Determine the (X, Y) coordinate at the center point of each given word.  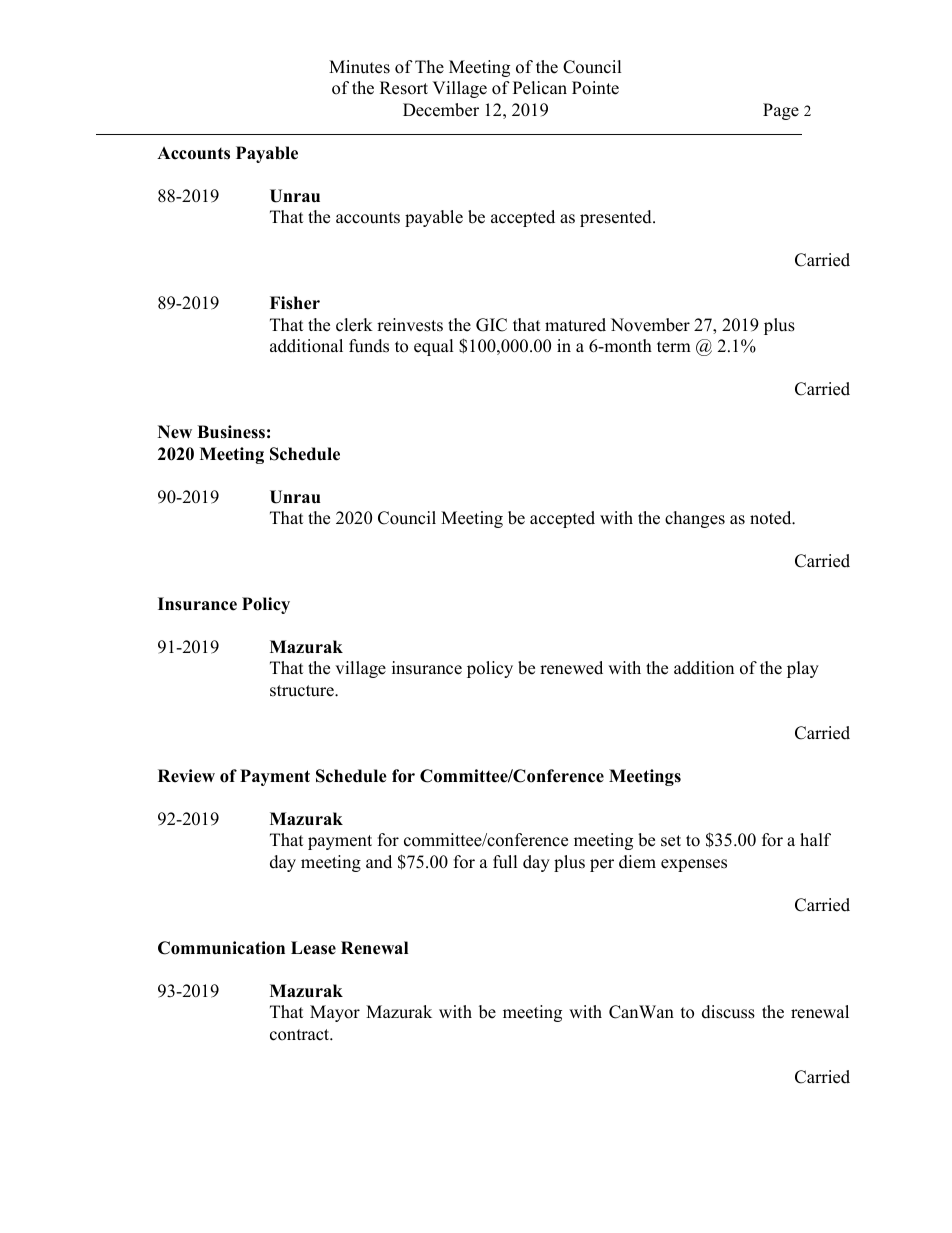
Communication (221, 948)
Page (781, 111)
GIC (491, 325)
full (505, 862)
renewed (571, 668)
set (671, 841)
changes (695, 519)
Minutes (359, 67)
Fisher (295, 303)
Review (186, 776)
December (441, 110)
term (674, 347)
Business (231, 432)
